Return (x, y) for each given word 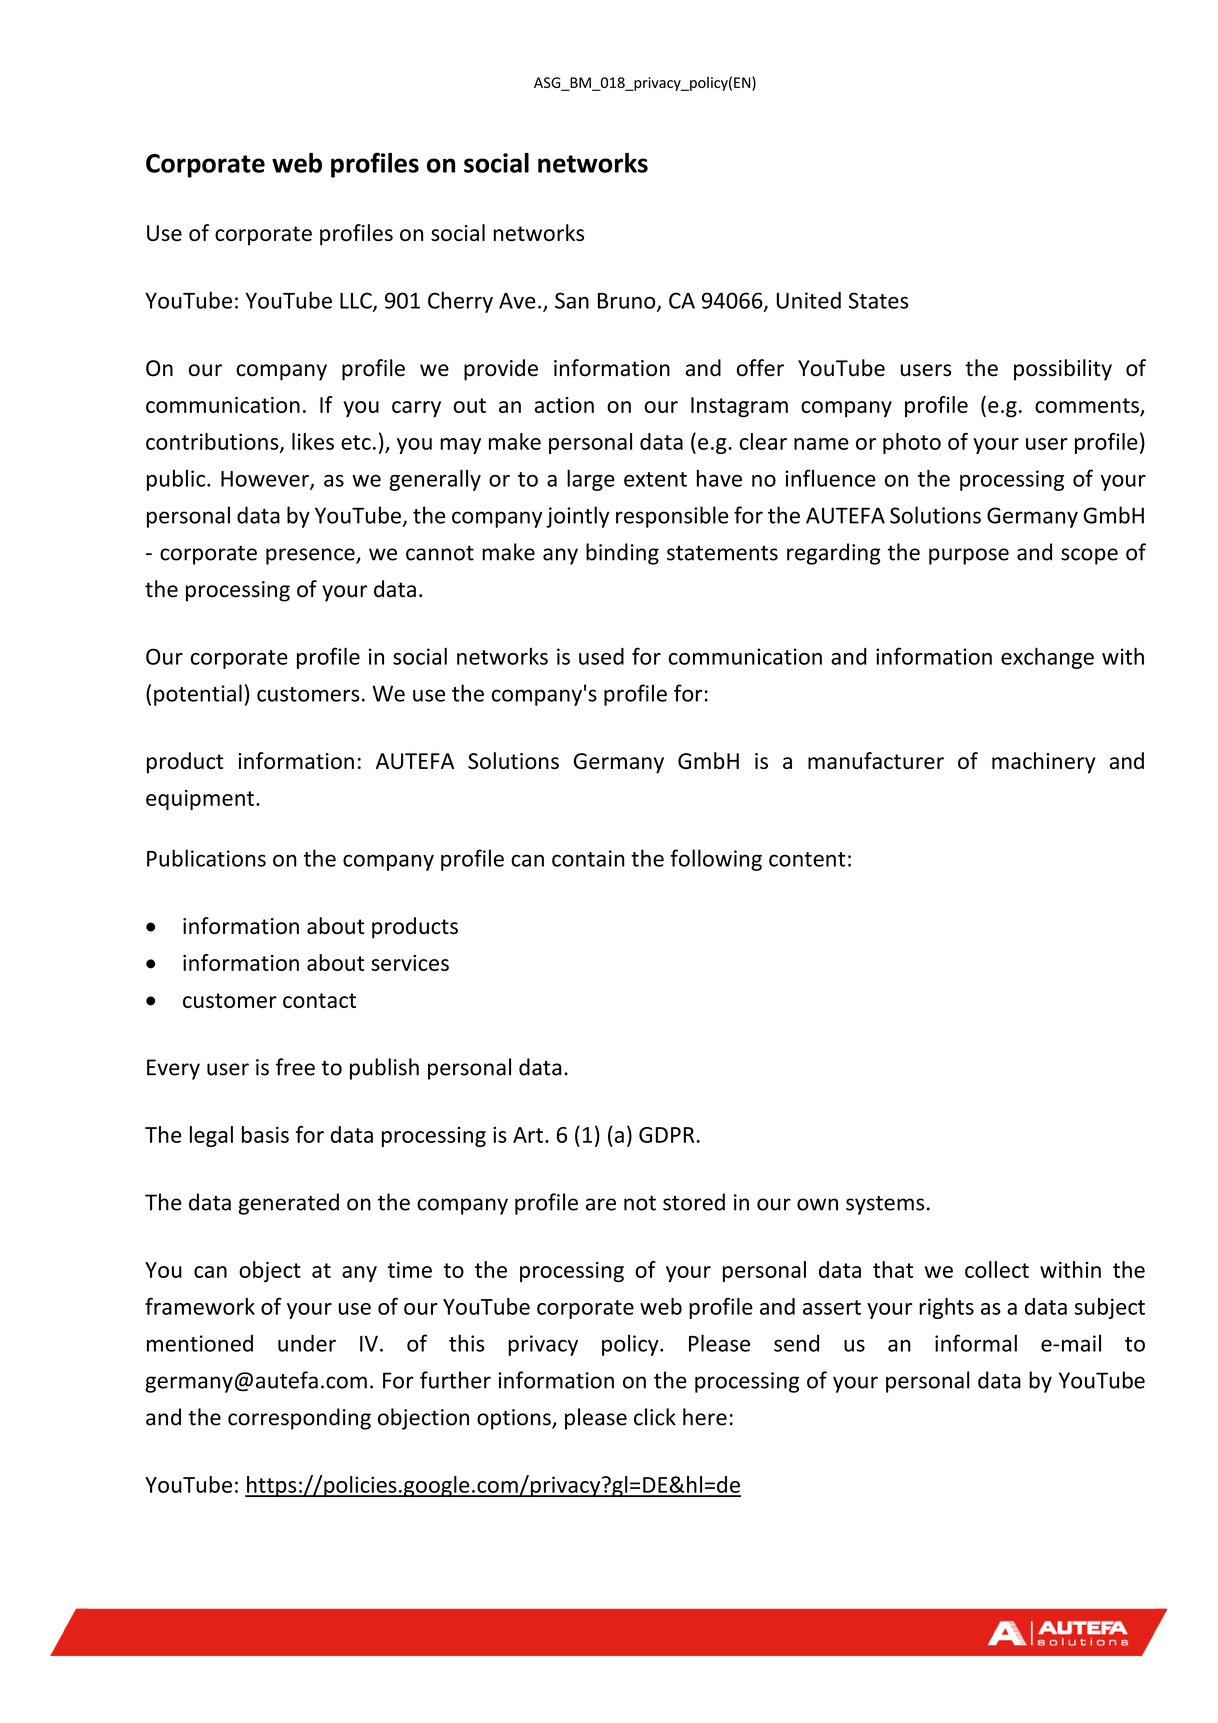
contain (588, 858)
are (601, 1204)
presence (311, 556)
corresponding (299, 1419)
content (807, 859)
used (601, 656)
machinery (1044, 763)
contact (319, 1000)
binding (622, 554)
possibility (1063, 370)
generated (288, 1204)
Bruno (628, 302)
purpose (969, 556)
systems (885, 1205)
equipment (200, 800)
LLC (357, 301)
